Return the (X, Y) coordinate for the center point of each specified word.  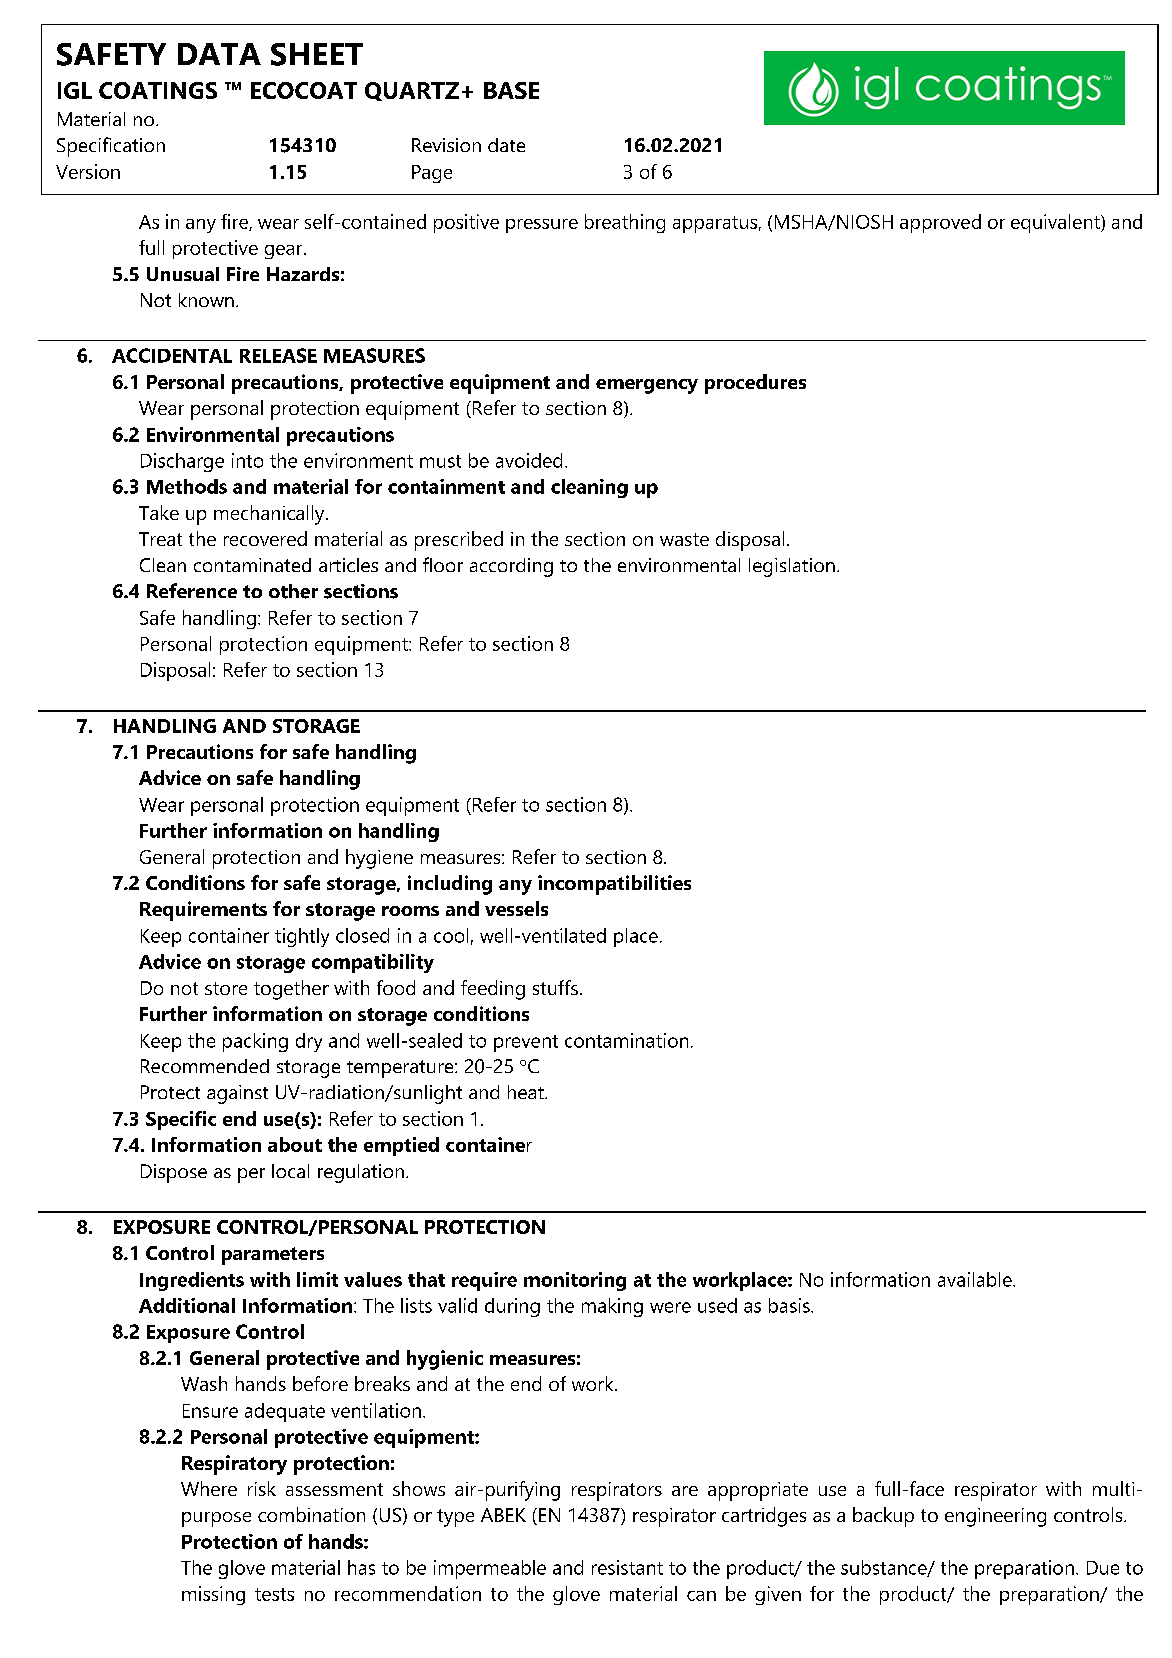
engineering (995, 1517)
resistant (627, 1567)
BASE (511, 90)
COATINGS (158, 90)
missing (213, 1595)
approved (940, 223)
